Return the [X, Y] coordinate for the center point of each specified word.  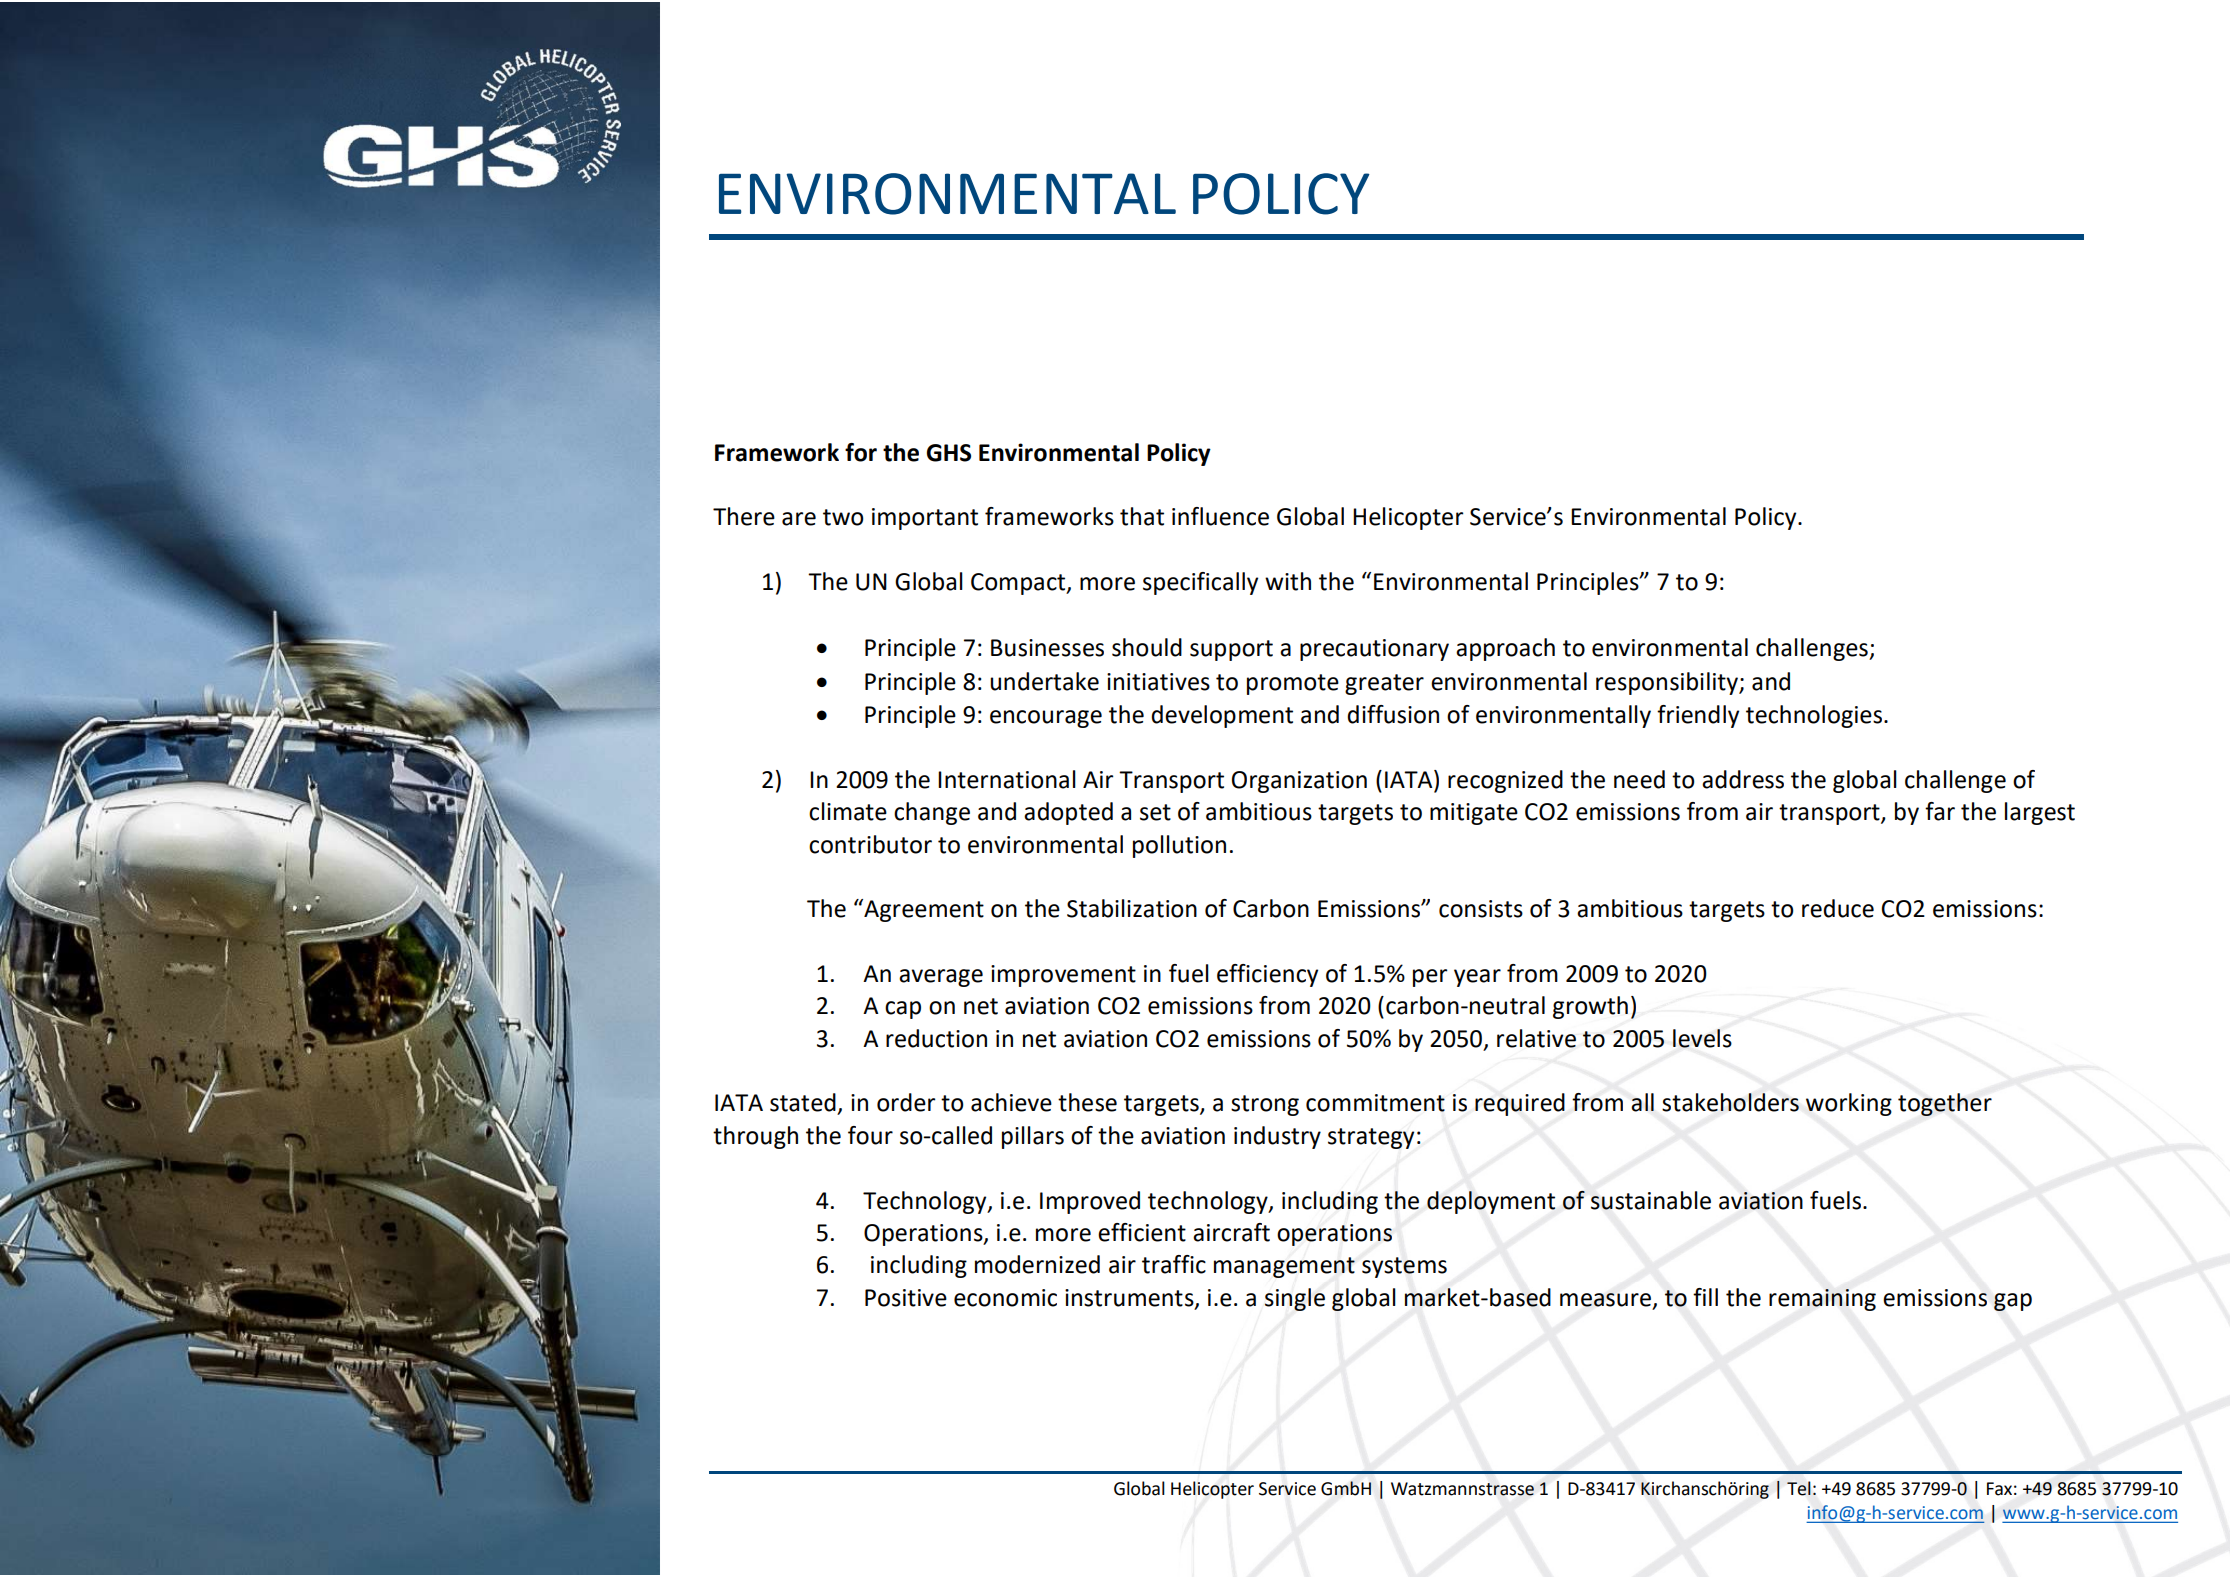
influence [1220, 516]
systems [1404, 1267]
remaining [1822, 1300]
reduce [1838, 908]
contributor [870, 844]
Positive [906, 1298]
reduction [936, 1038]
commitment [1375, 1103]
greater [1384, 684]
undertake [1044, 681]
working [1849, 1104]
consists [1481, 909]
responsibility [1668, 683]
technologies [1815, 716]
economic [1005, 1298]
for [861, 452]
